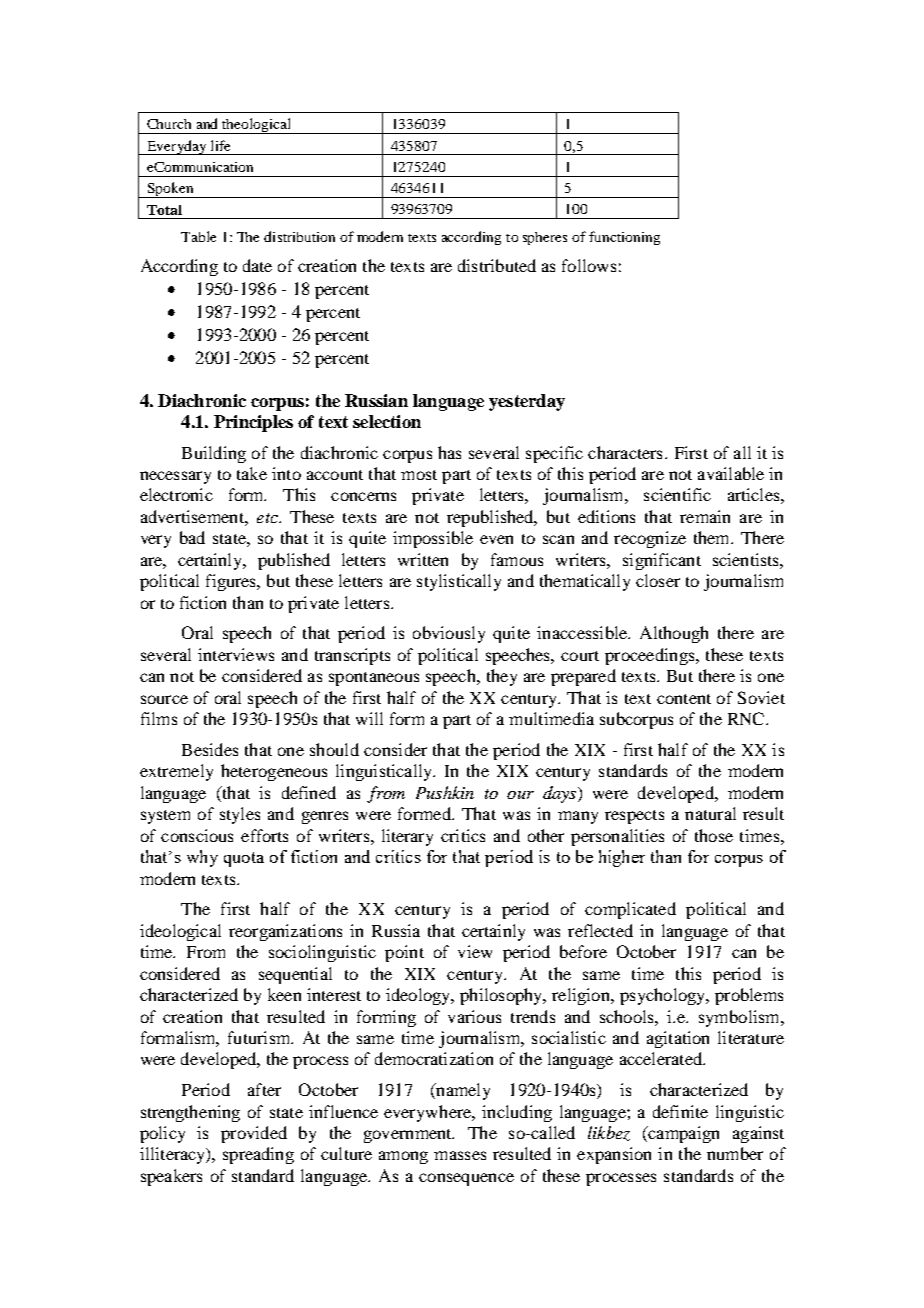  Describe the element at coordinates (244, 859) in the screenshot. I see `quota` at that location.
